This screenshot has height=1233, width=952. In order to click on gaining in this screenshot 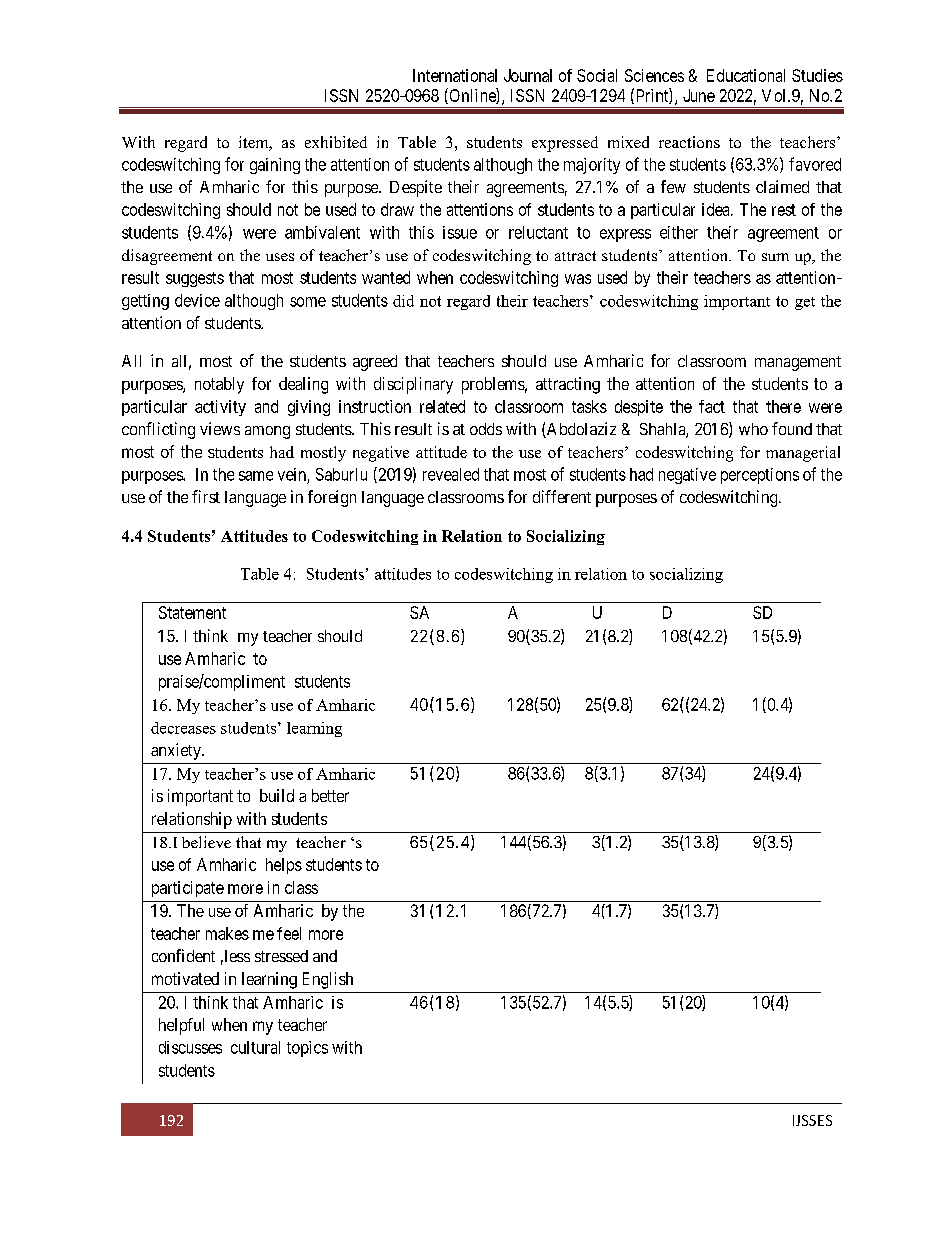, I will do `click(275, 166)`.
